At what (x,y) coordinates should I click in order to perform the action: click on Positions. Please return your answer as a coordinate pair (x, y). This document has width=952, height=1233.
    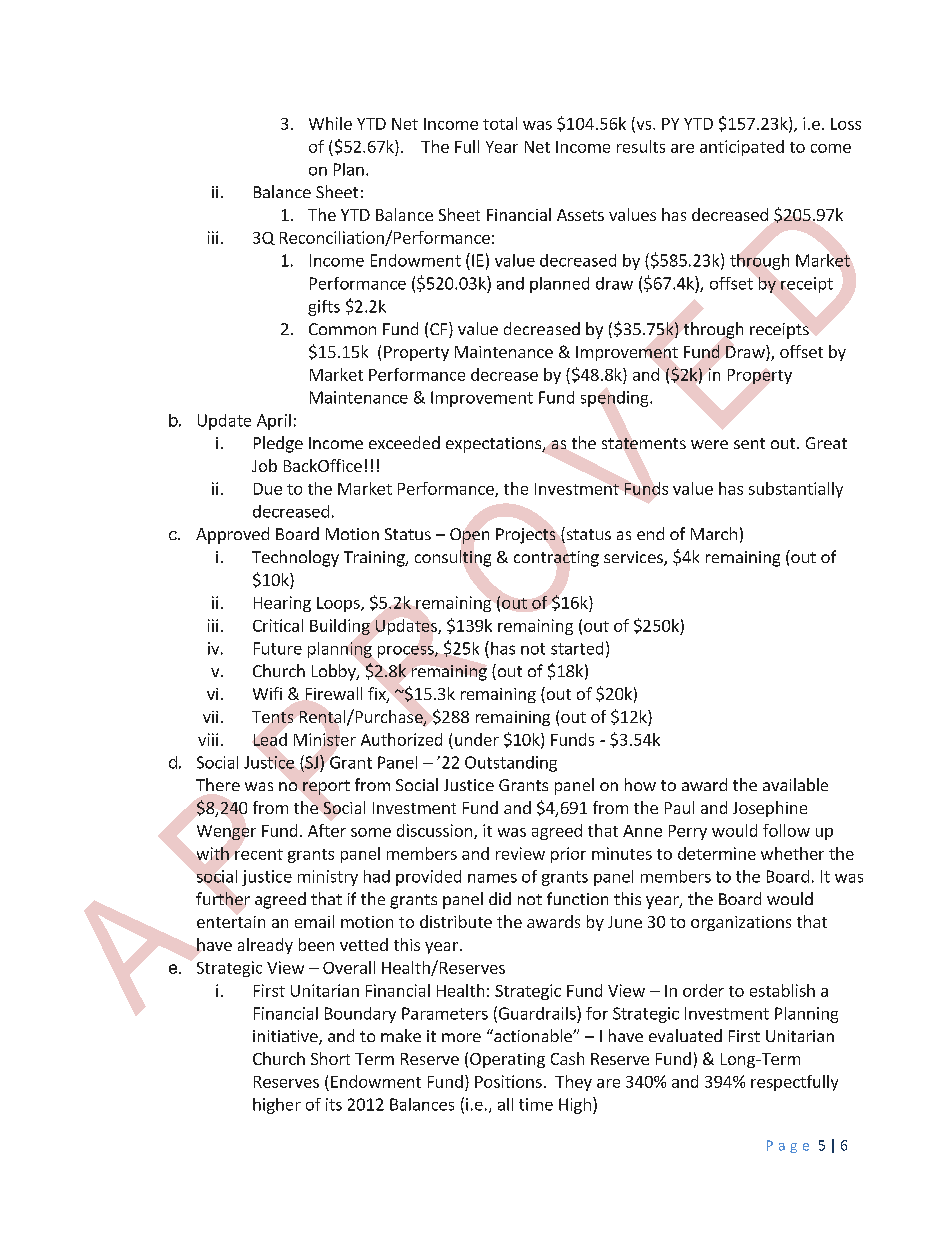
    Looking at the image, I should click on (508, 1081).
